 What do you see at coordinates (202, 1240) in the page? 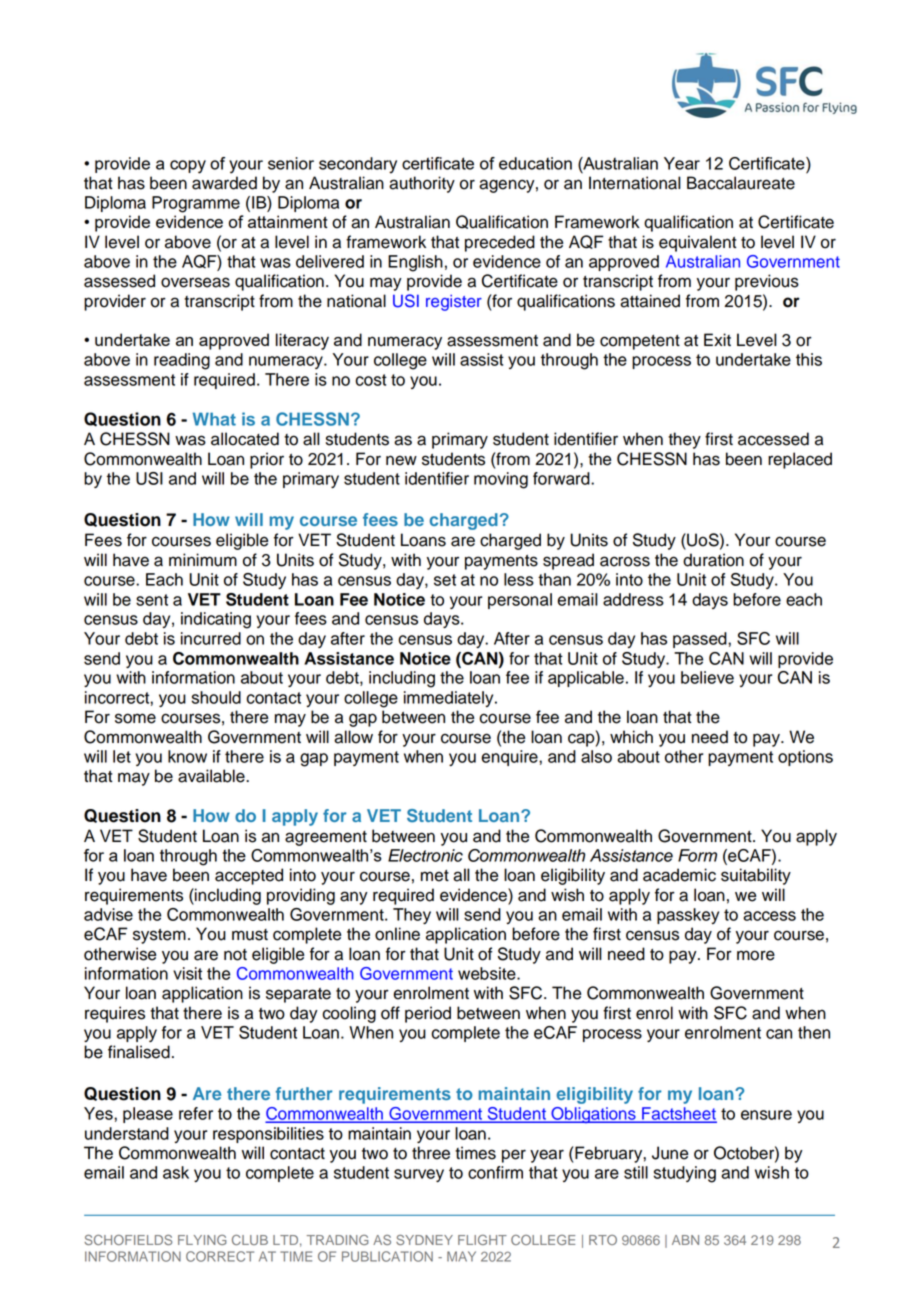
I see `FLYING` at bounding box center [202, 1240].
